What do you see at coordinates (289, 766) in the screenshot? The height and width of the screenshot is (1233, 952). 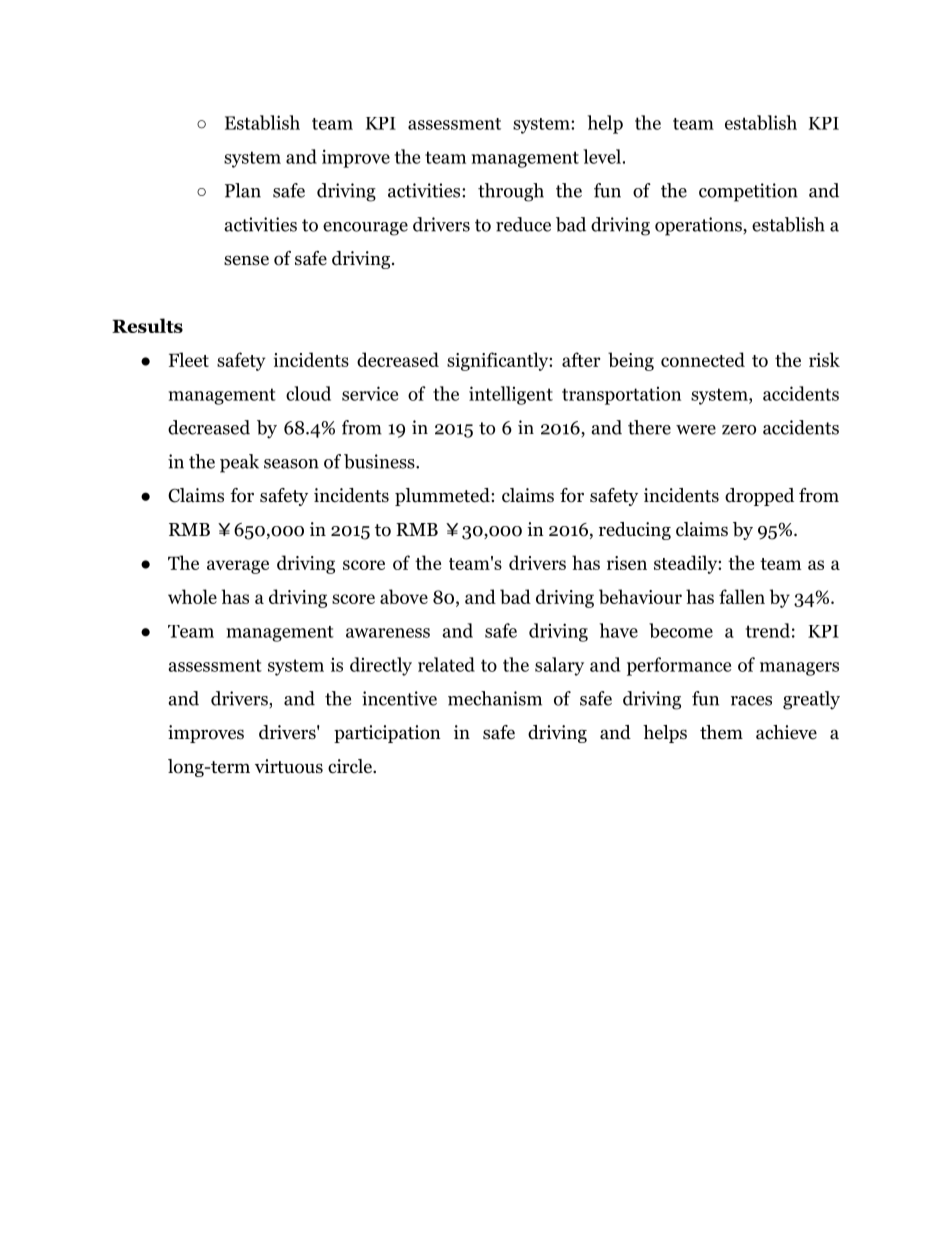 I see `virtuous` at bounding box center [289, 766].
